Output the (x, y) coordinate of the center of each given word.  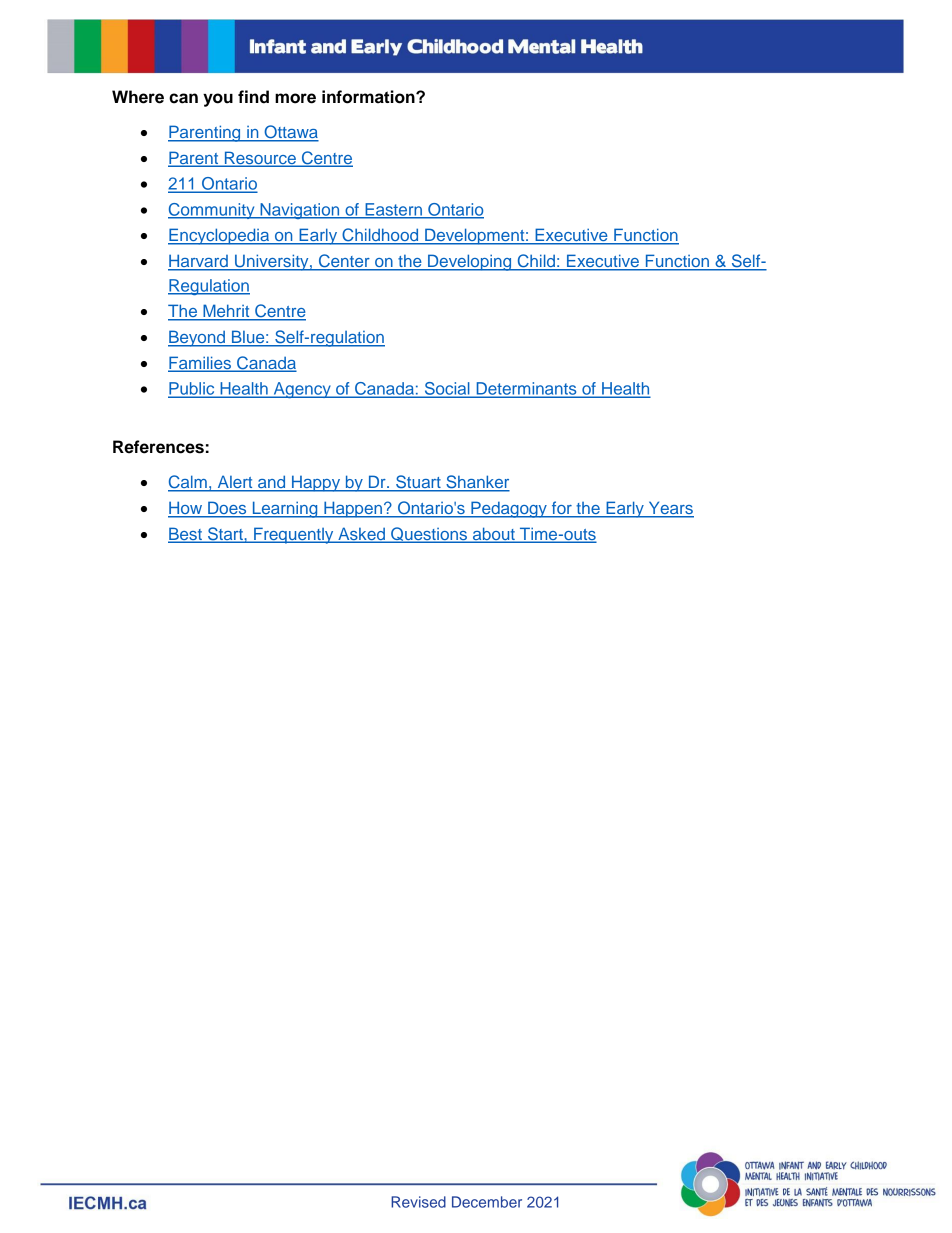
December (487, 1202)
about (493, 535)
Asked (361, 535)
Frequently (294, 535)
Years (670, 509)
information (369, 97)
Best (186, 535)
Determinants (526, 389)
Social (447, 389)
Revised (418, 1202)
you (218, 100)
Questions (429, 535)
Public (192, 389)
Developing (470, 262)
